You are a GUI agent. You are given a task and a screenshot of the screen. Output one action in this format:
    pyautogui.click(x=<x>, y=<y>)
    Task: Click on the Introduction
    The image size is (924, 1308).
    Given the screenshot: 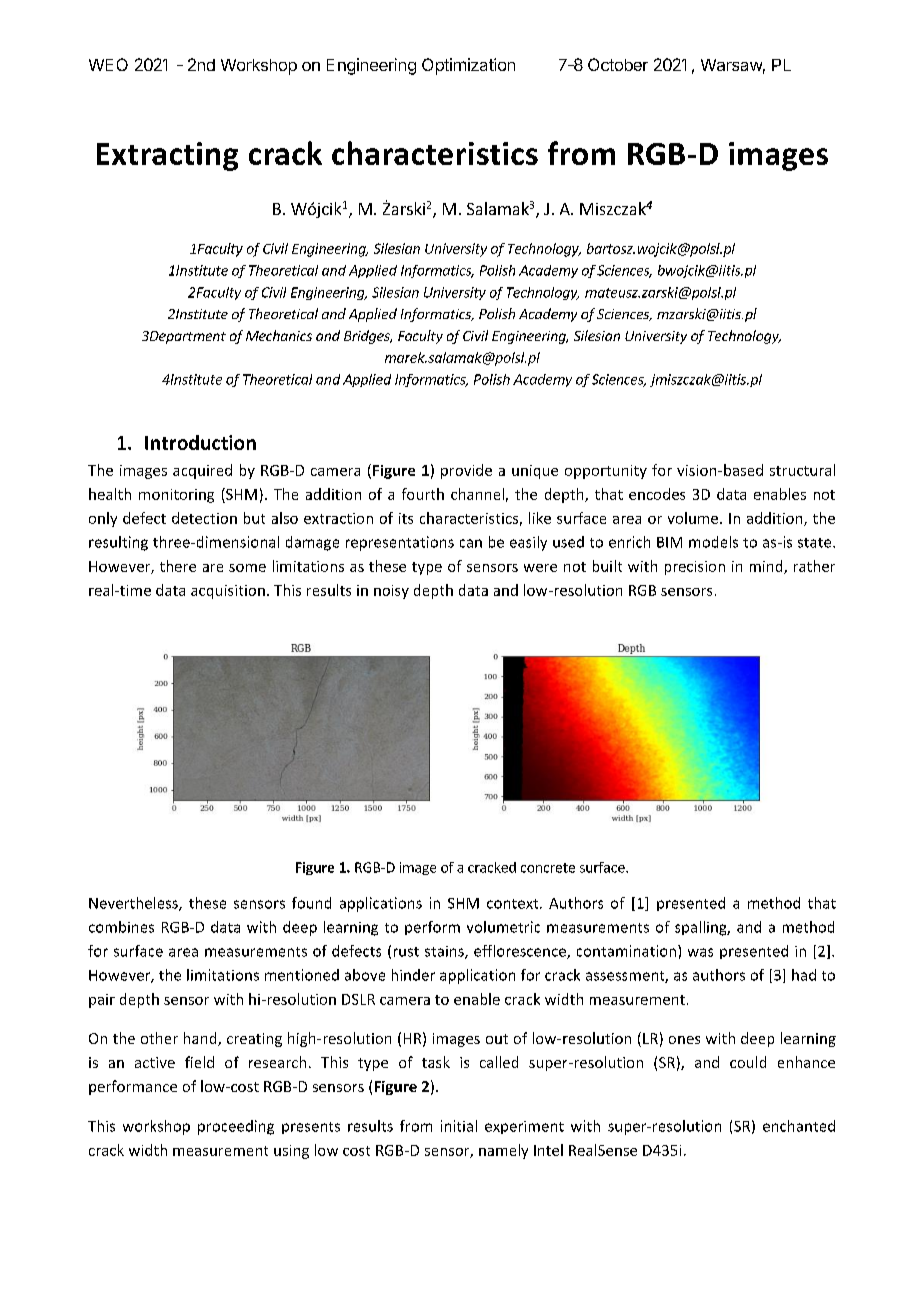 What is the action you would take?
    pyautogui.click(x=200, y=442)
